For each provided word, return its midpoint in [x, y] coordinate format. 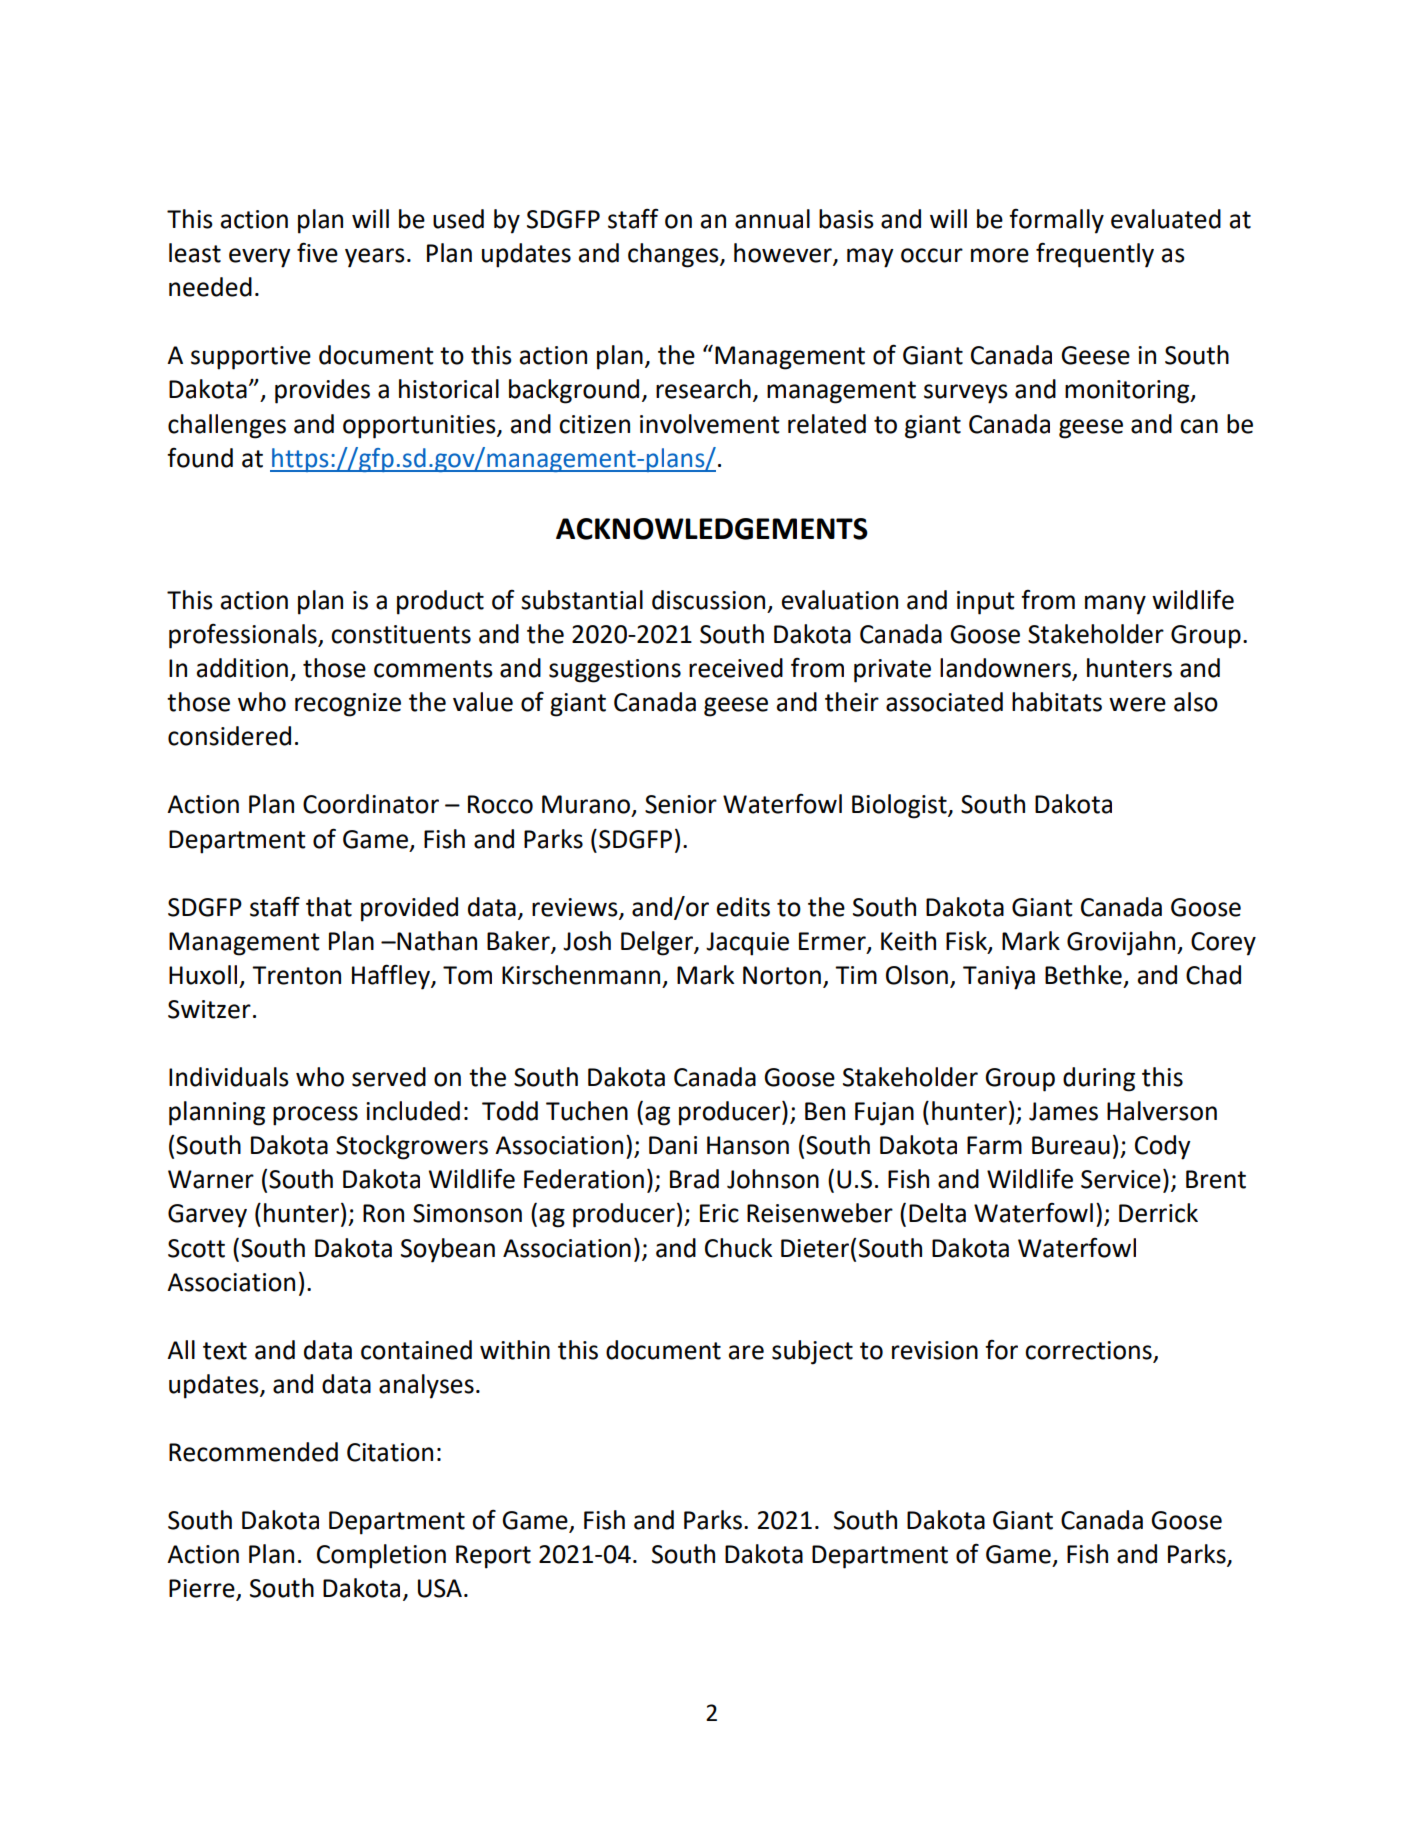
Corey [1223, 944]
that [329, 907]
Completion [381, 1556]
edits [743, 907]
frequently [1095, 255]
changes [674, 255]
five [317, 252]
